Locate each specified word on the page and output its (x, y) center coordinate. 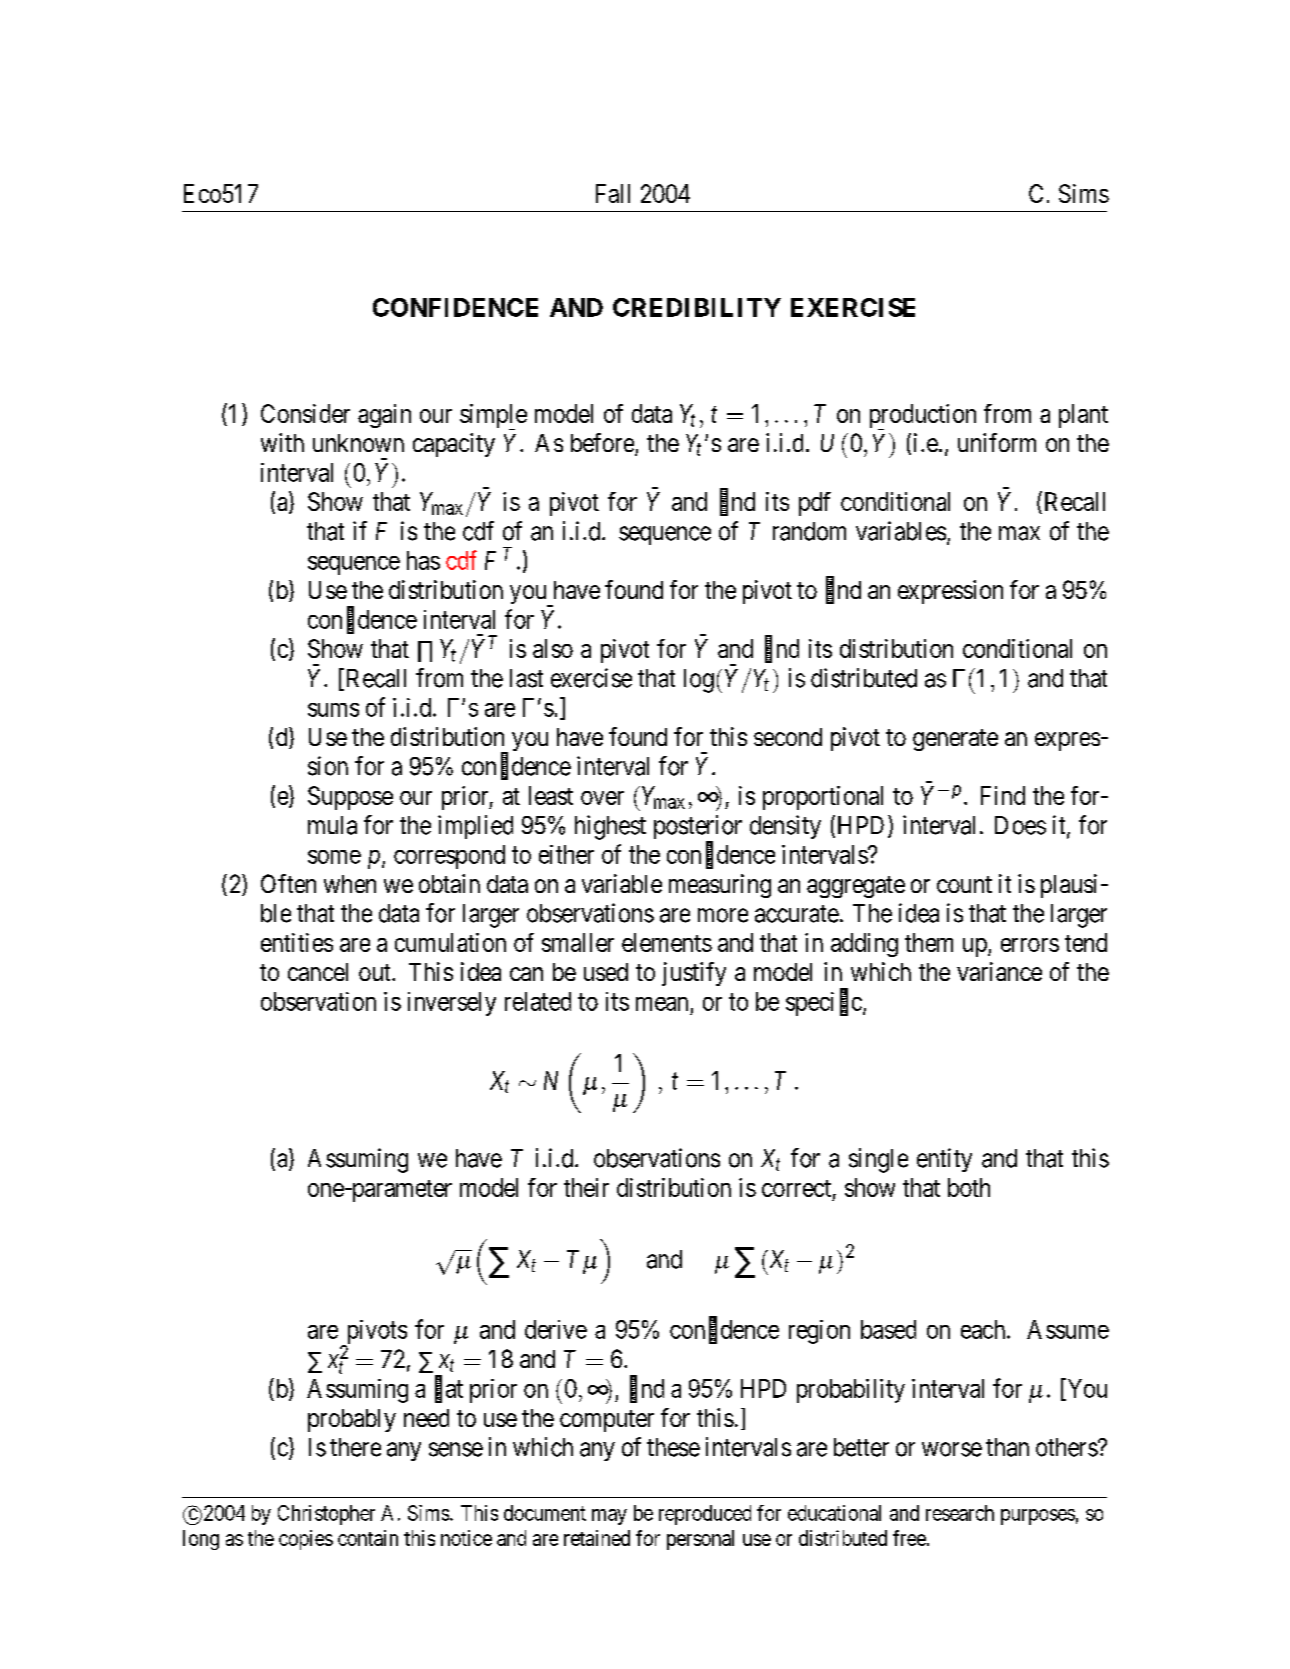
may (609, 1517)
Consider (305, 413)
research (960, 1513)
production (923, 417)
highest (610, 827)
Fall (613, 193)
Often (288, 883)
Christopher (326, 1515)
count (964, 884)
